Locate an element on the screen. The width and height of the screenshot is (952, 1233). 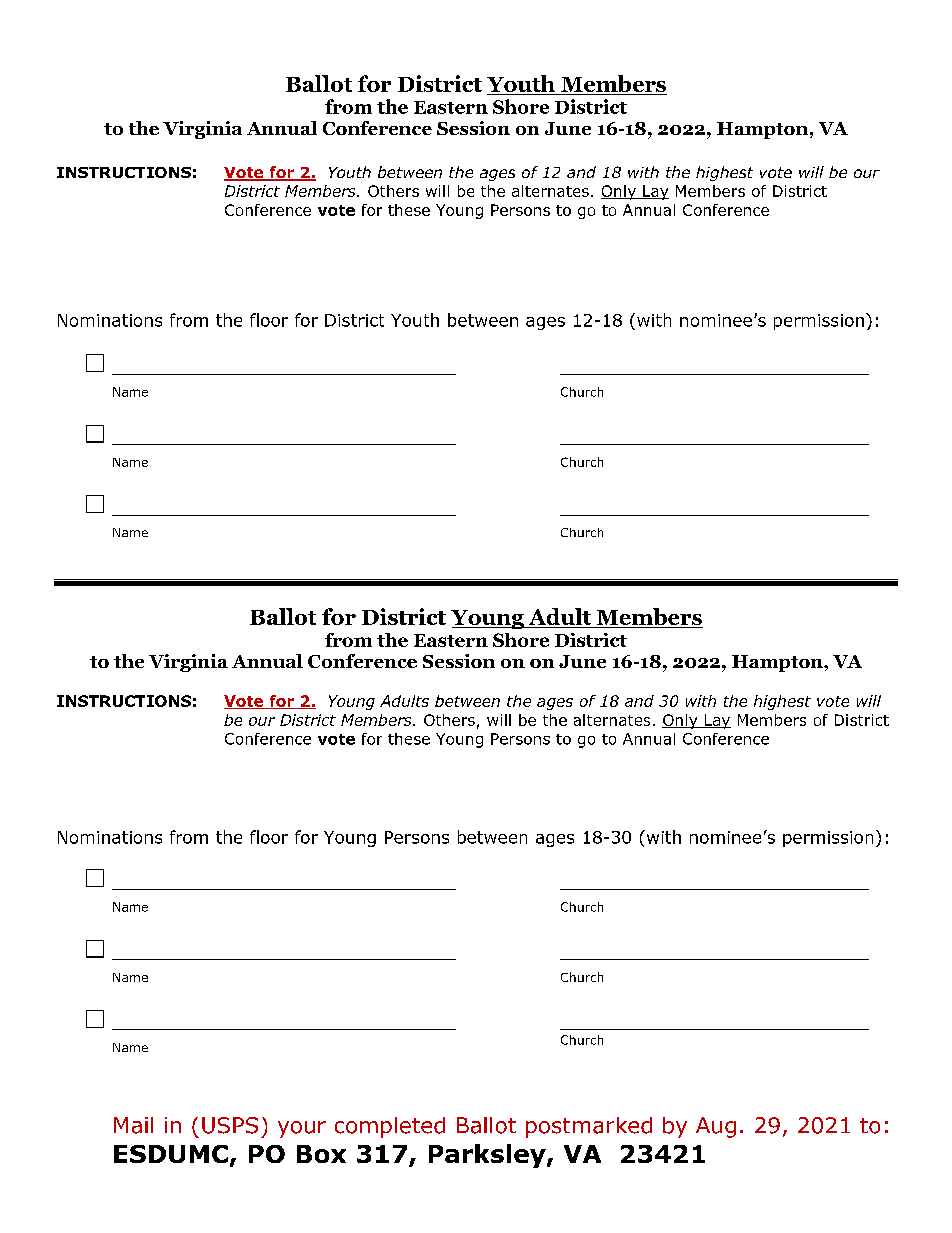
your is located at coordinates (302, 1129).
